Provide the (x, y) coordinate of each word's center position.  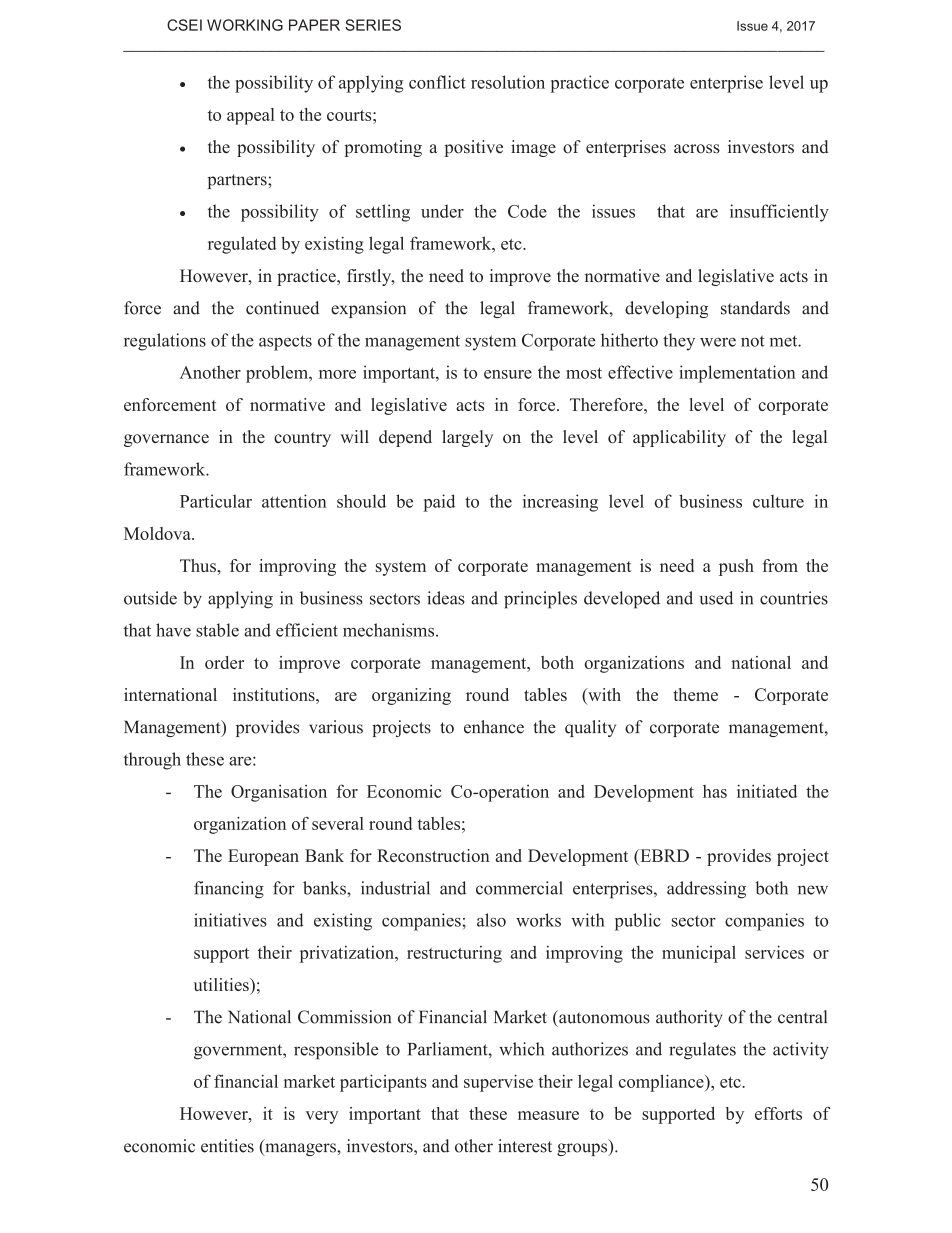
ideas (446, 598)
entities (227, 1146)
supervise (498, 1083)
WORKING (245, 25)
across (697, 149)
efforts (778, 1113)
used (716, 598)
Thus (199, 565)
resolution (508, 82)
